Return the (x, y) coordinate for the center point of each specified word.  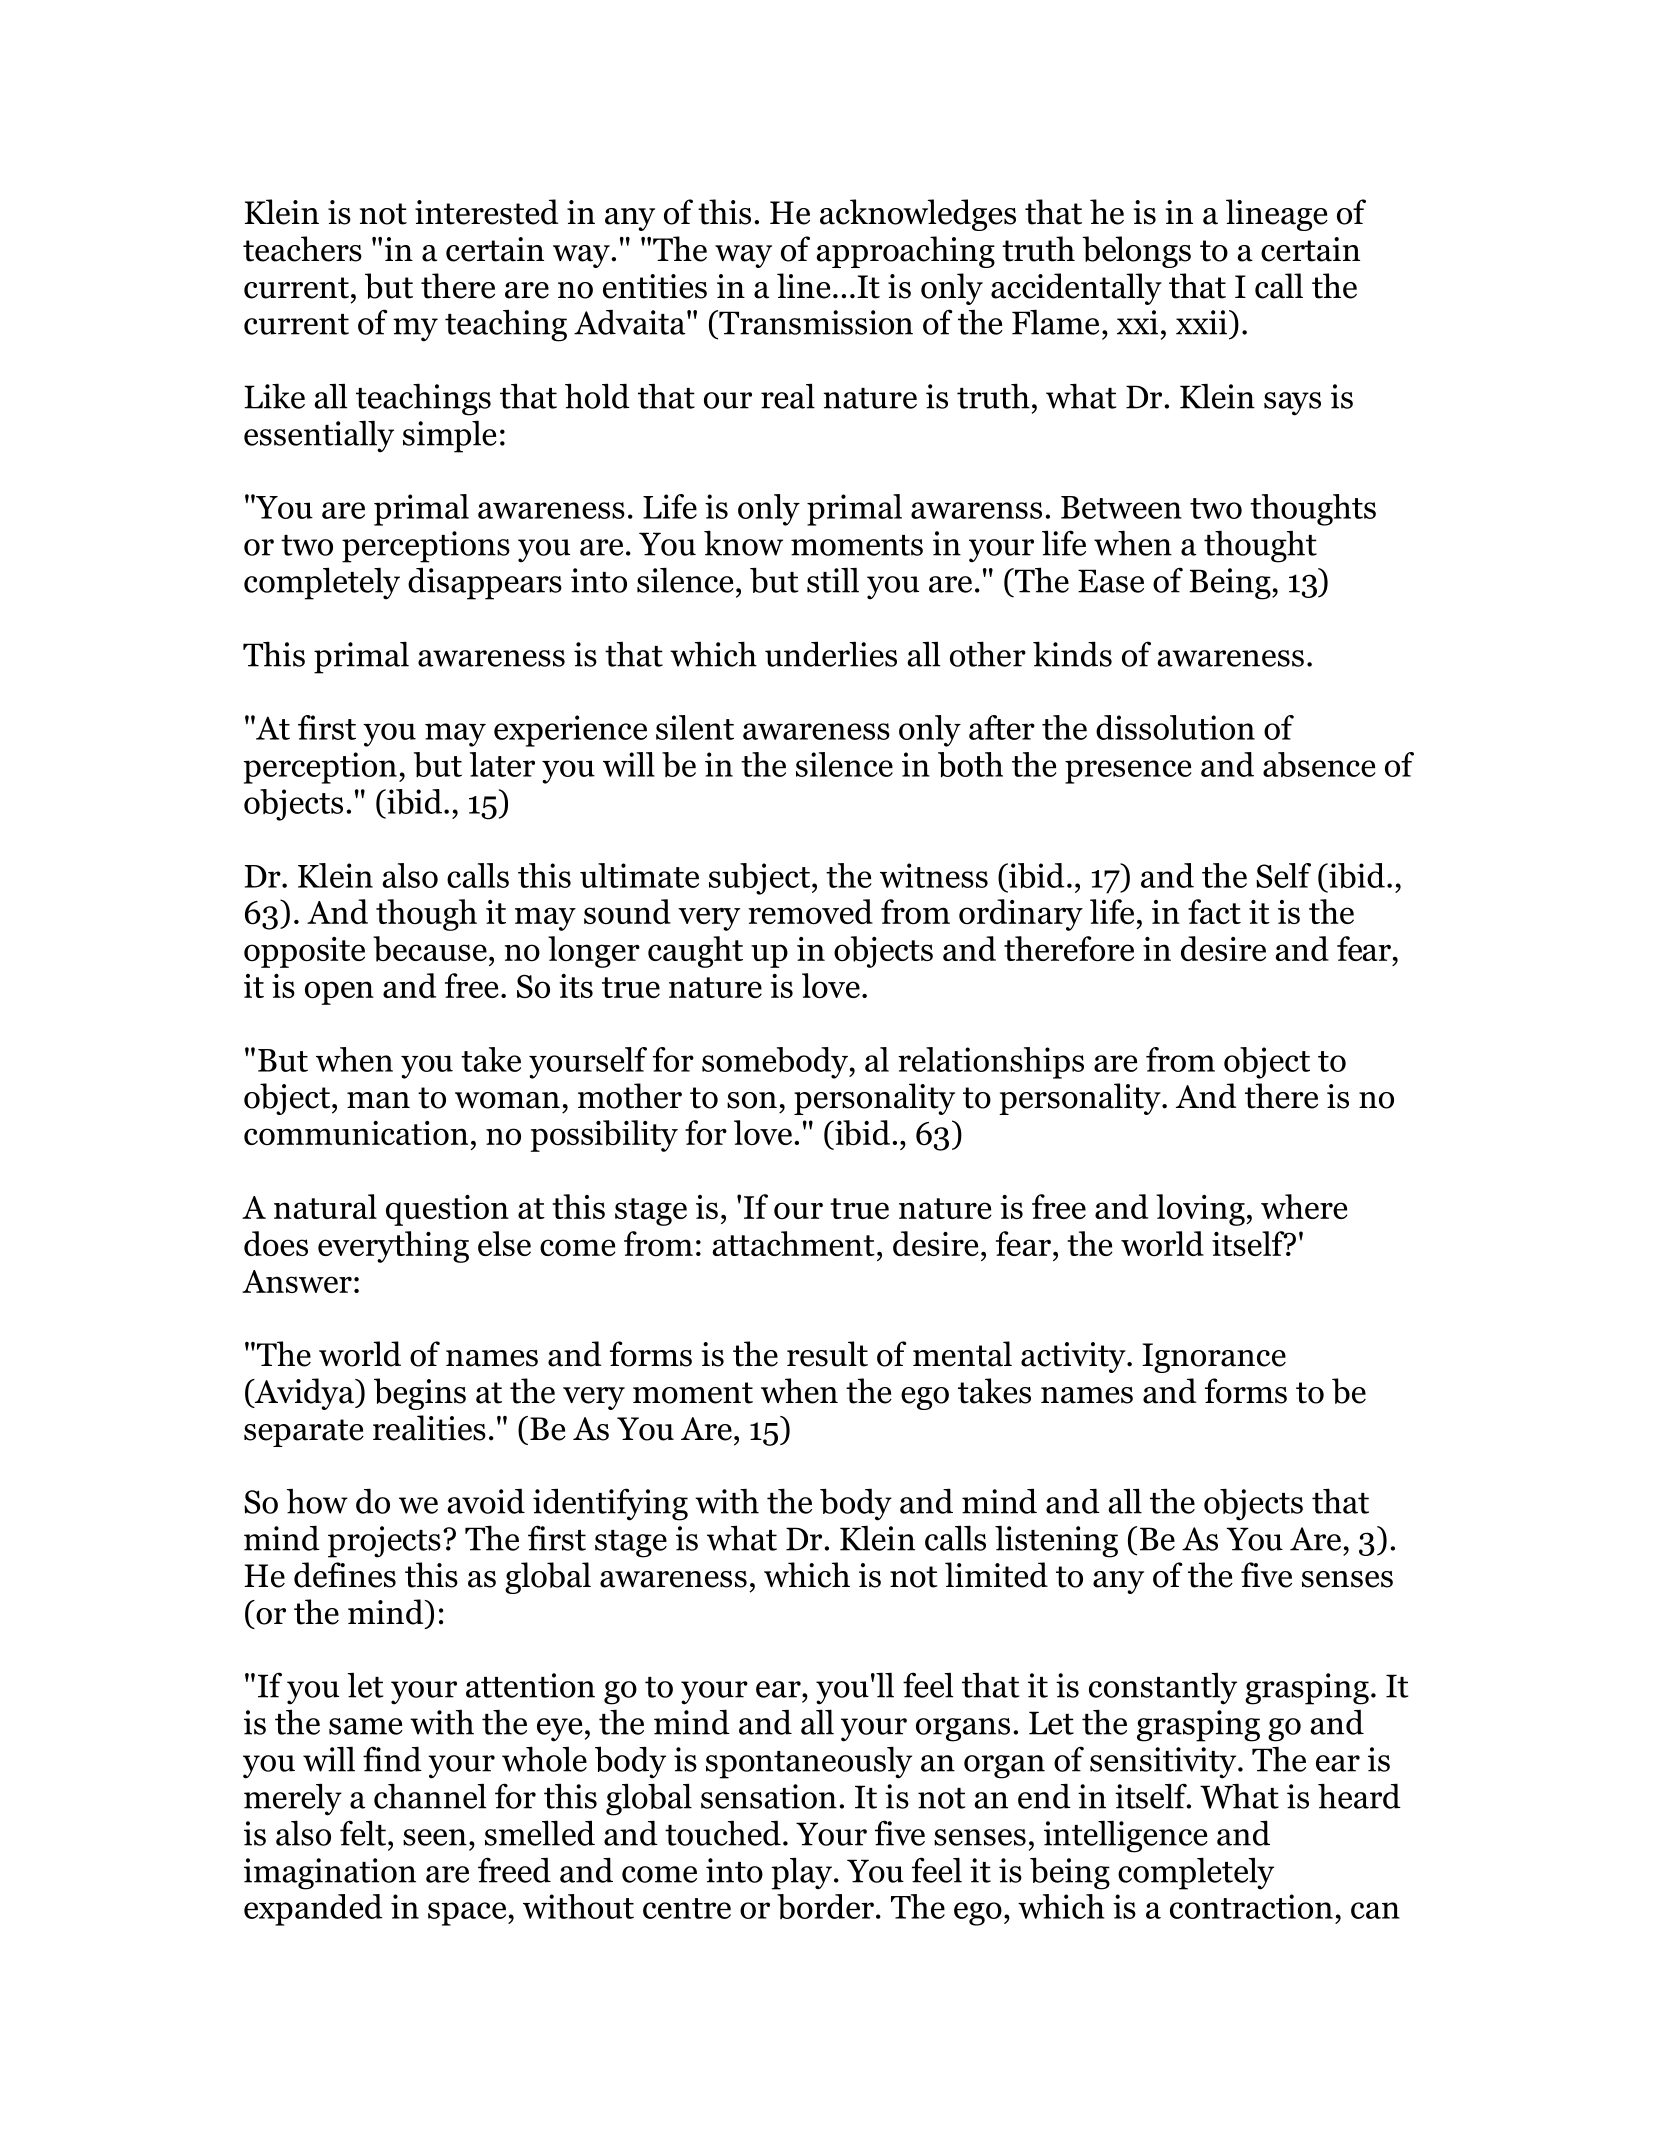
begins (420, 1394)
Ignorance (1214, 1358)
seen (435, 1837)
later (502, 764)
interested (486, 212)
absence (1319, 765)
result (827, 1354)
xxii (1201, 322)
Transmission (815, 322)
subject (761, 879)
